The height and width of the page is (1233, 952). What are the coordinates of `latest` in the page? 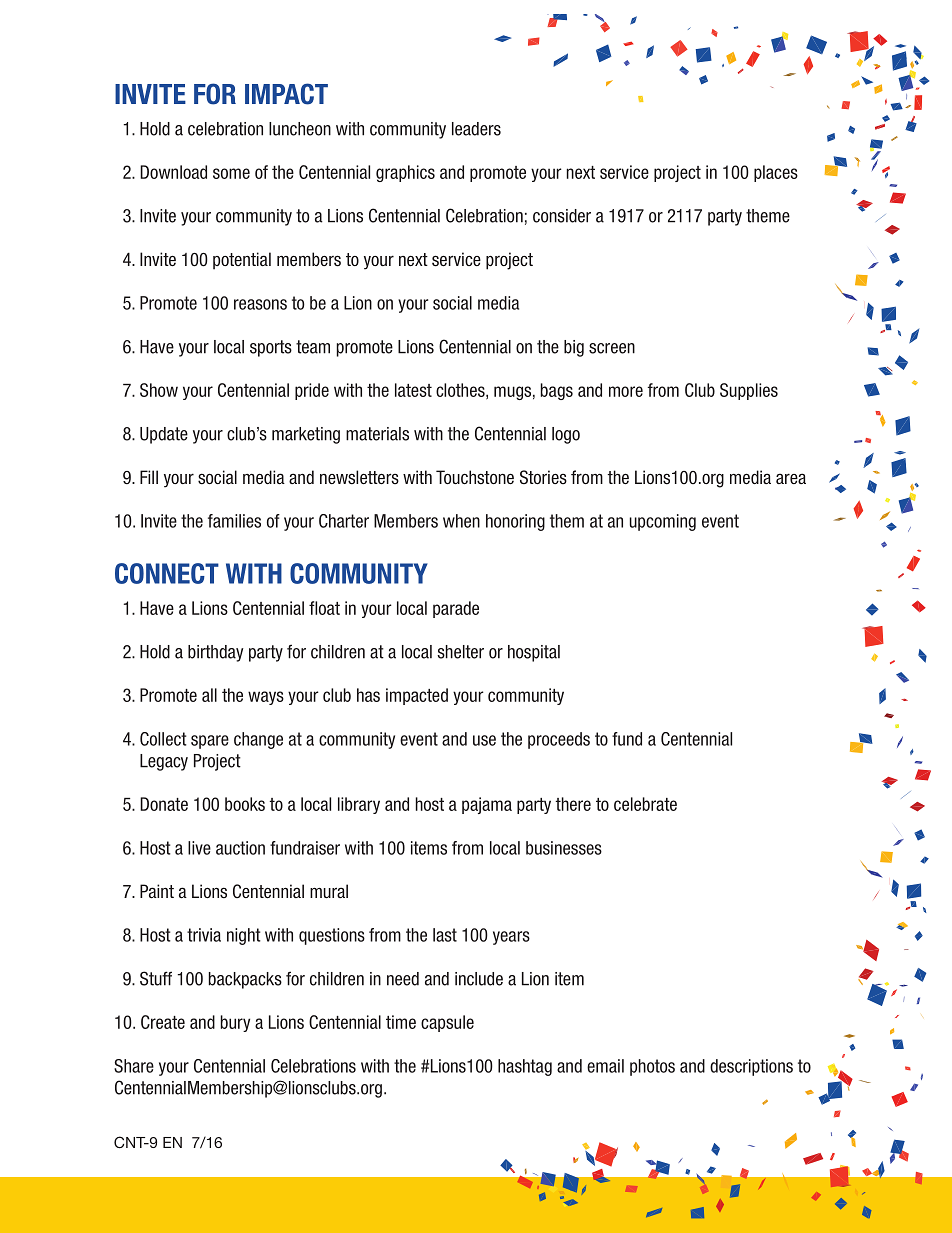 It's located at (413, 390).
